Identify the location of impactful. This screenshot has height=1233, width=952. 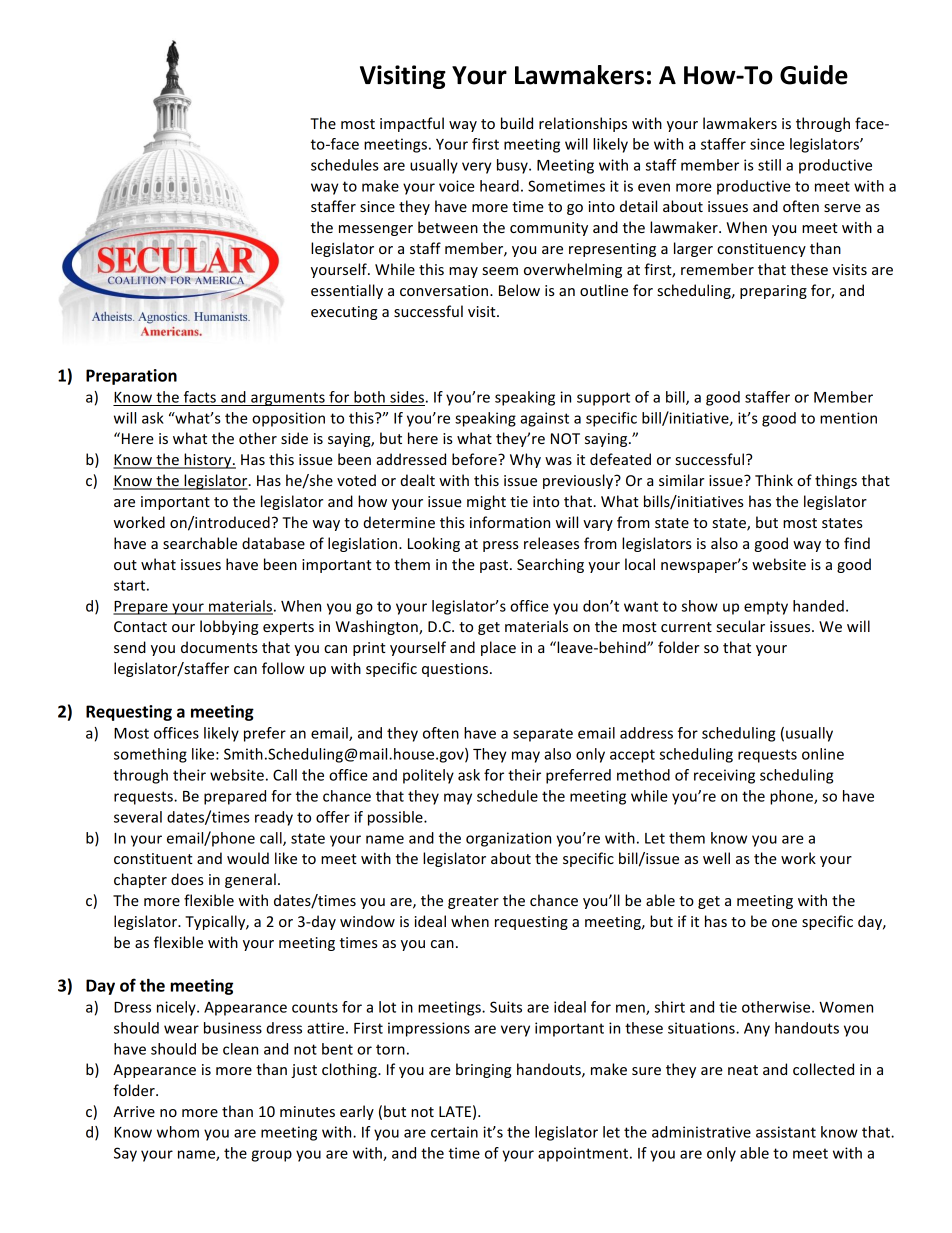
(412, 124).
